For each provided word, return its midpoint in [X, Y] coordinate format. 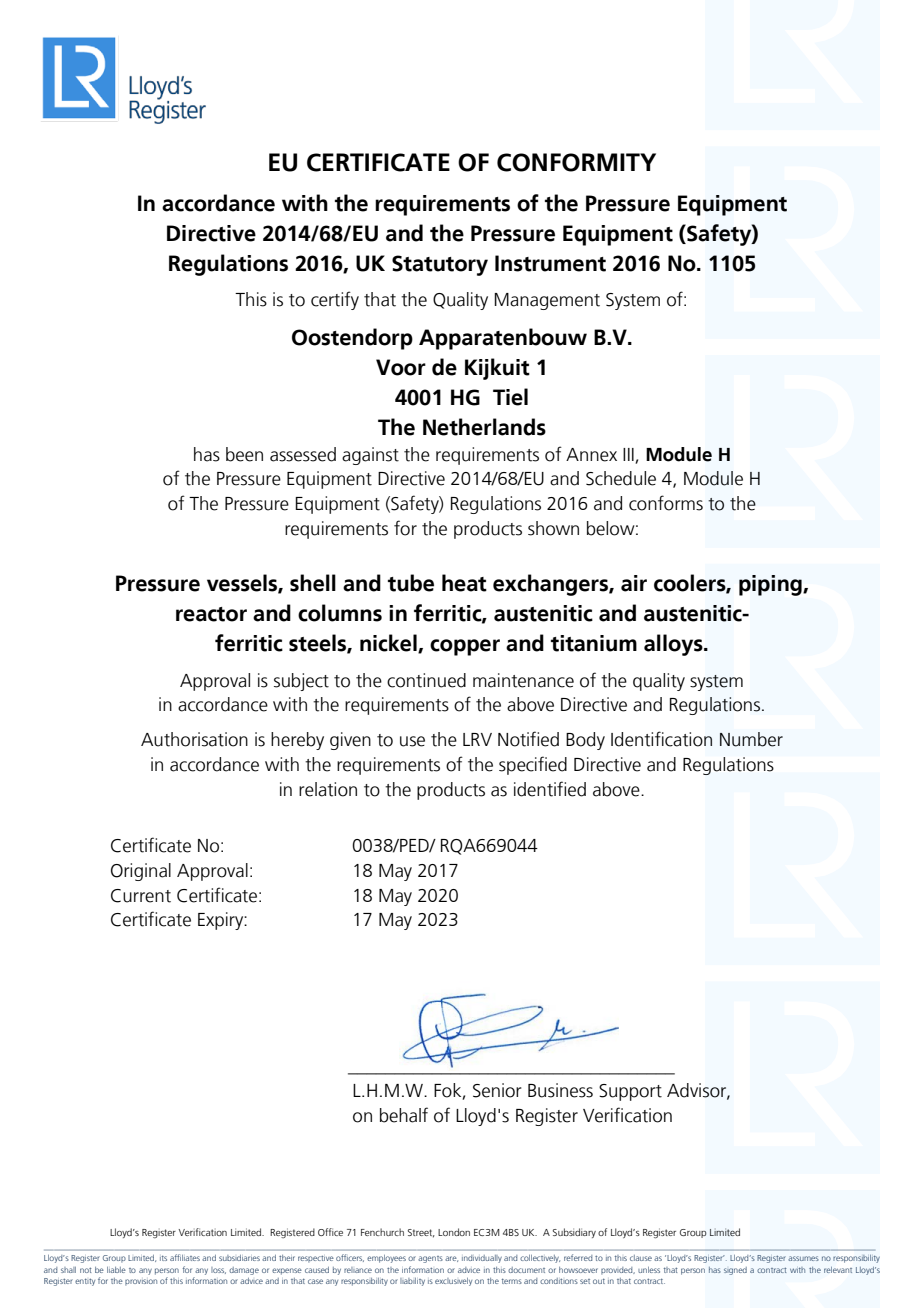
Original [141, 872]
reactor [211, 614]
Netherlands [484, 427]
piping [771, 585]
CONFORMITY [576, 162]
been [244, 454]
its [163, 1258]
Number [751, 739]
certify [335, 300]
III [628, 454]
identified [550, 789]
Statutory [440, 265]
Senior [497, 1090]
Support [630, 1092]
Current [141, 896]
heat [464, 583]
